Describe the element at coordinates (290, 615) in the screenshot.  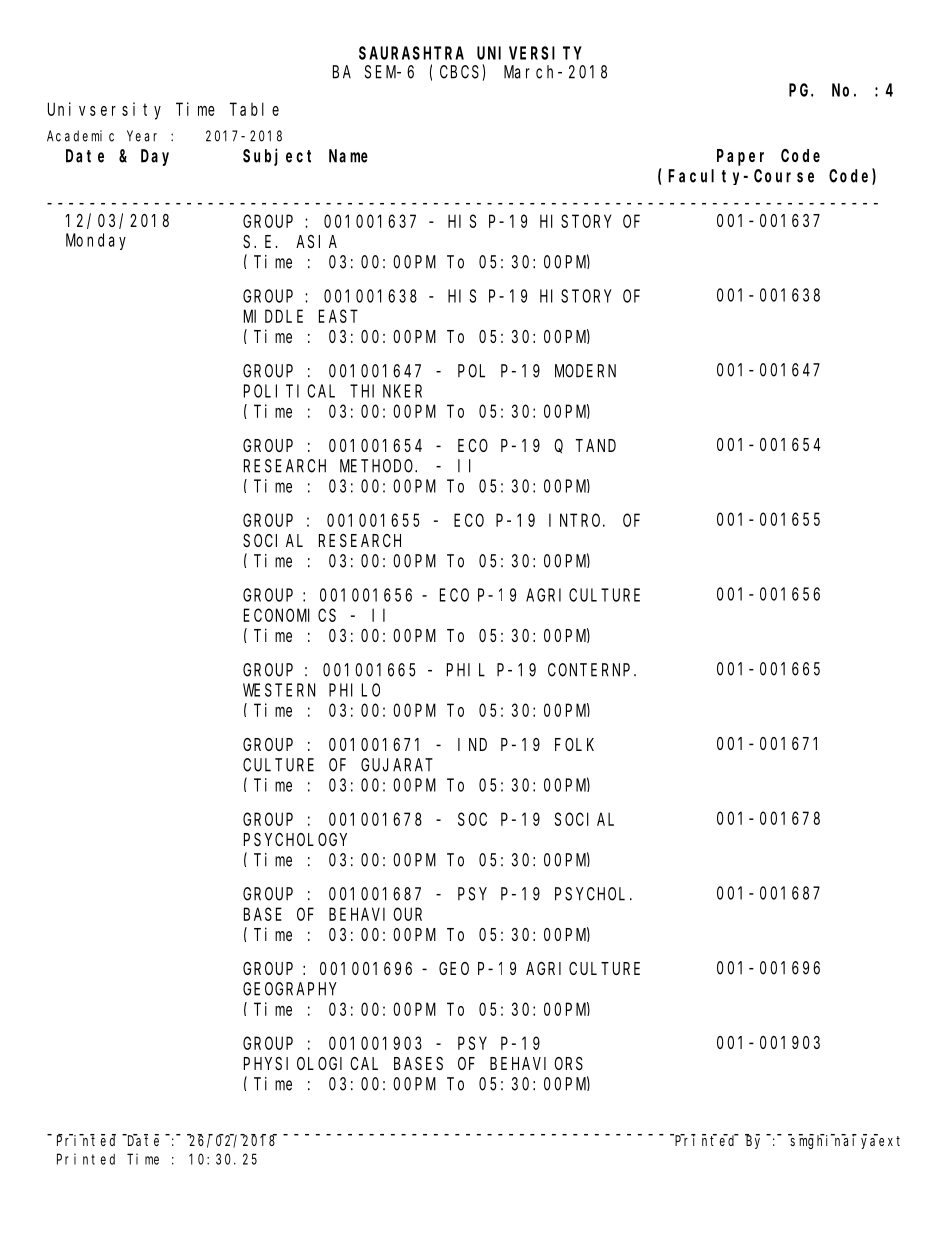
I see `ECONOMICS` at that location.
